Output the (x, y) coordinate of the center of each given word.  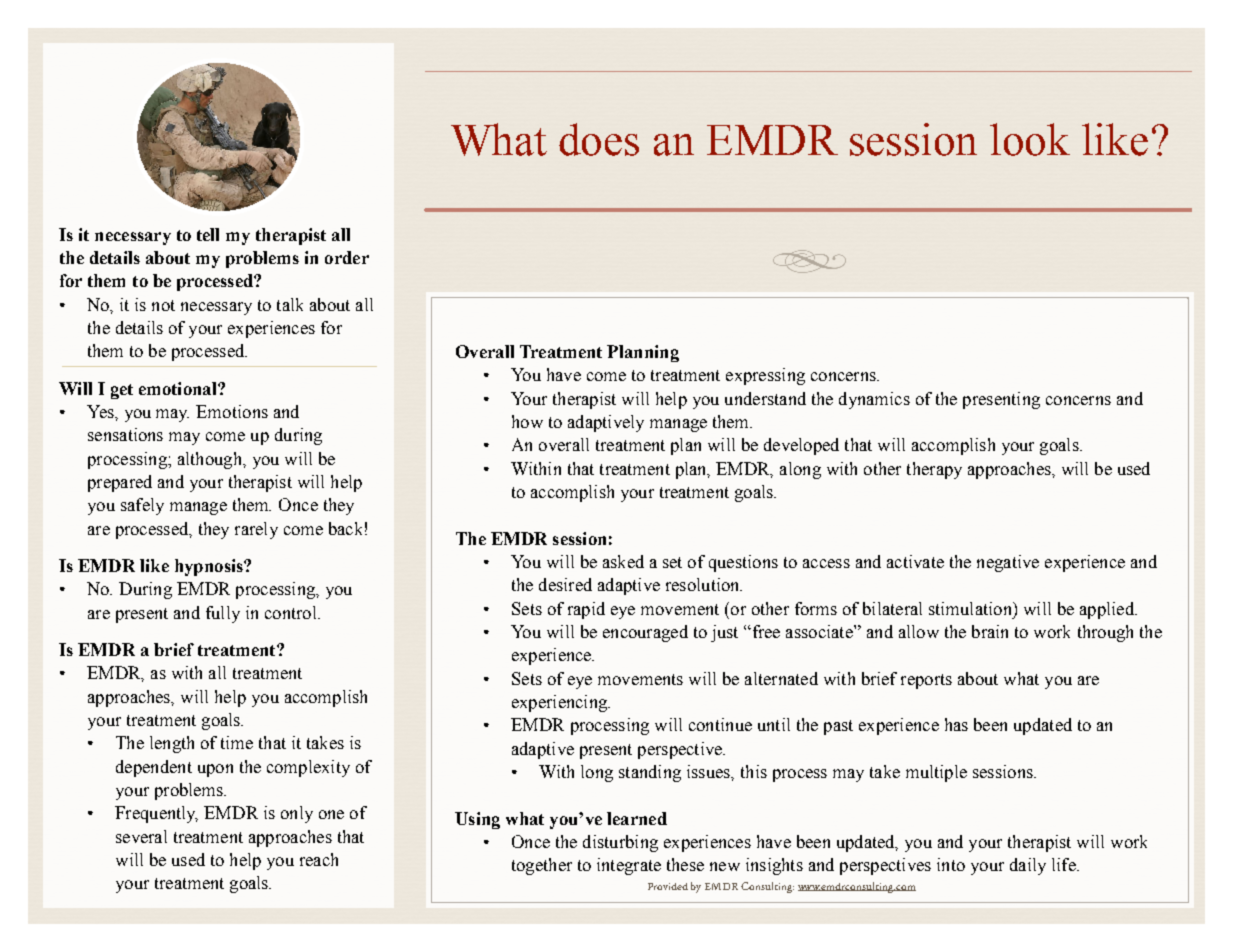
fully (223, 614)
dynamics (874, 400)
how (527, 421)
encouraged (645, 633)
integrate (629, 866)
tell (208, 234)
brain (990, 631)
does (599, 139)
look (1030, 139)
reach (319, 859)
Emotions (232, 411)
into (951, 864)
